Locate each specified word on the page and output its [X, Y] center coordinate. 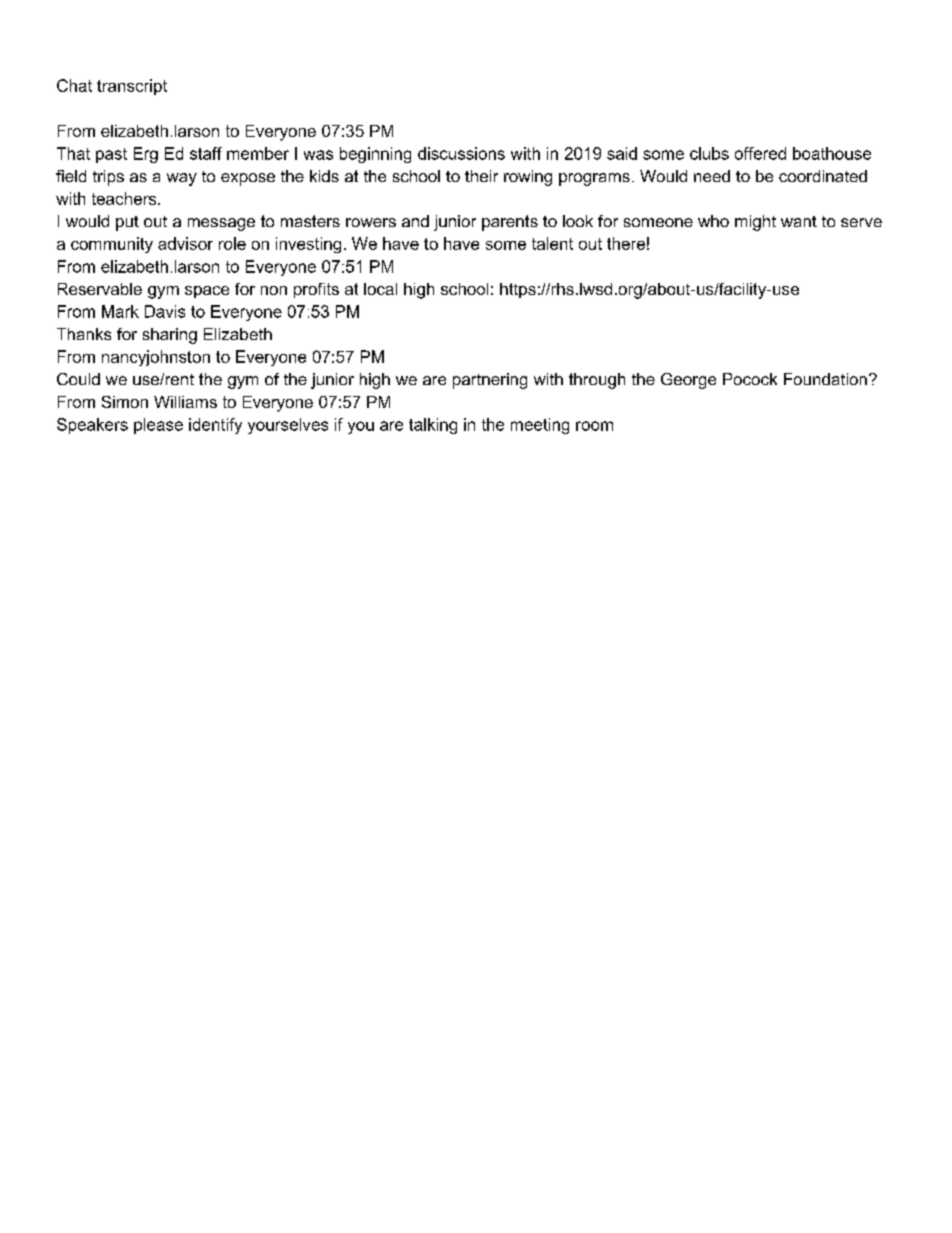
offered [760, 153]
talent [552, 243]
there [626, 243]
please [158, 426]
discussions [461, 153]
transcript [132, 87]
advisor [185, 243]
